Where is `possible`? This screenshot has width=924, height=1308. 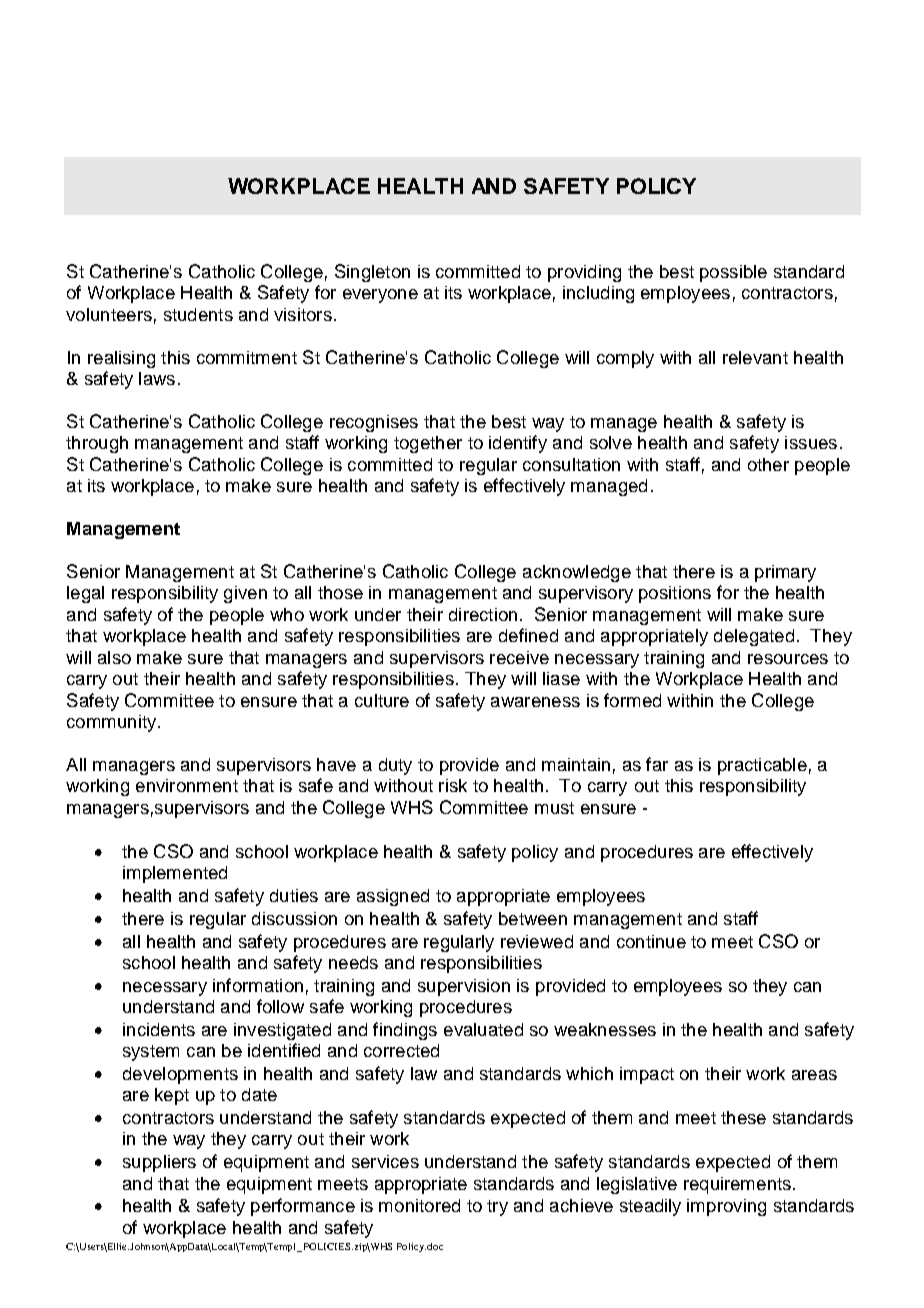
possible is located at coordinates (733, 273).
